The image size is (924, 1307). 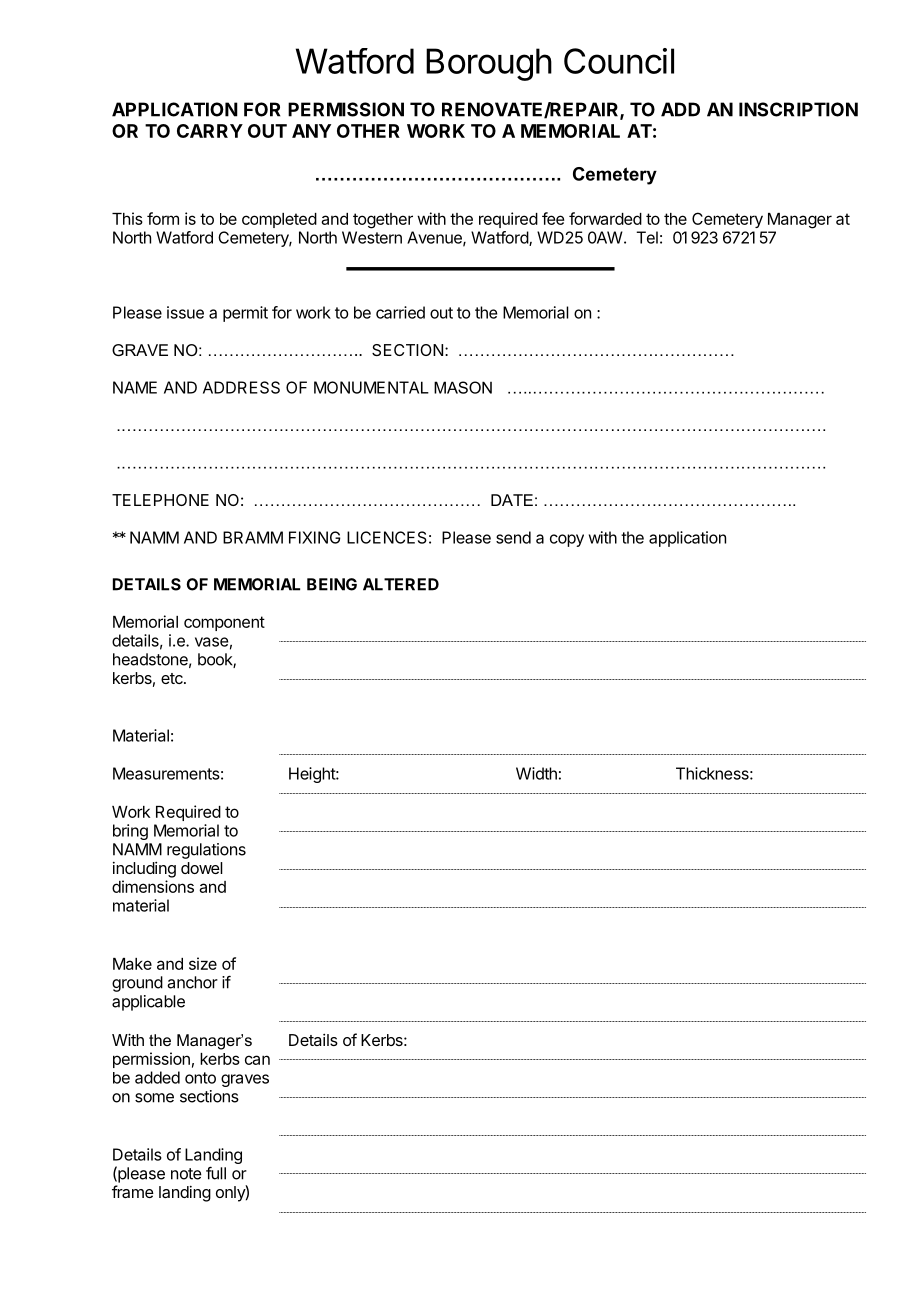 What do you see at coordinates (463, 387) in the screenshot?
I see `MASON` at bounding box center [463, 387].
